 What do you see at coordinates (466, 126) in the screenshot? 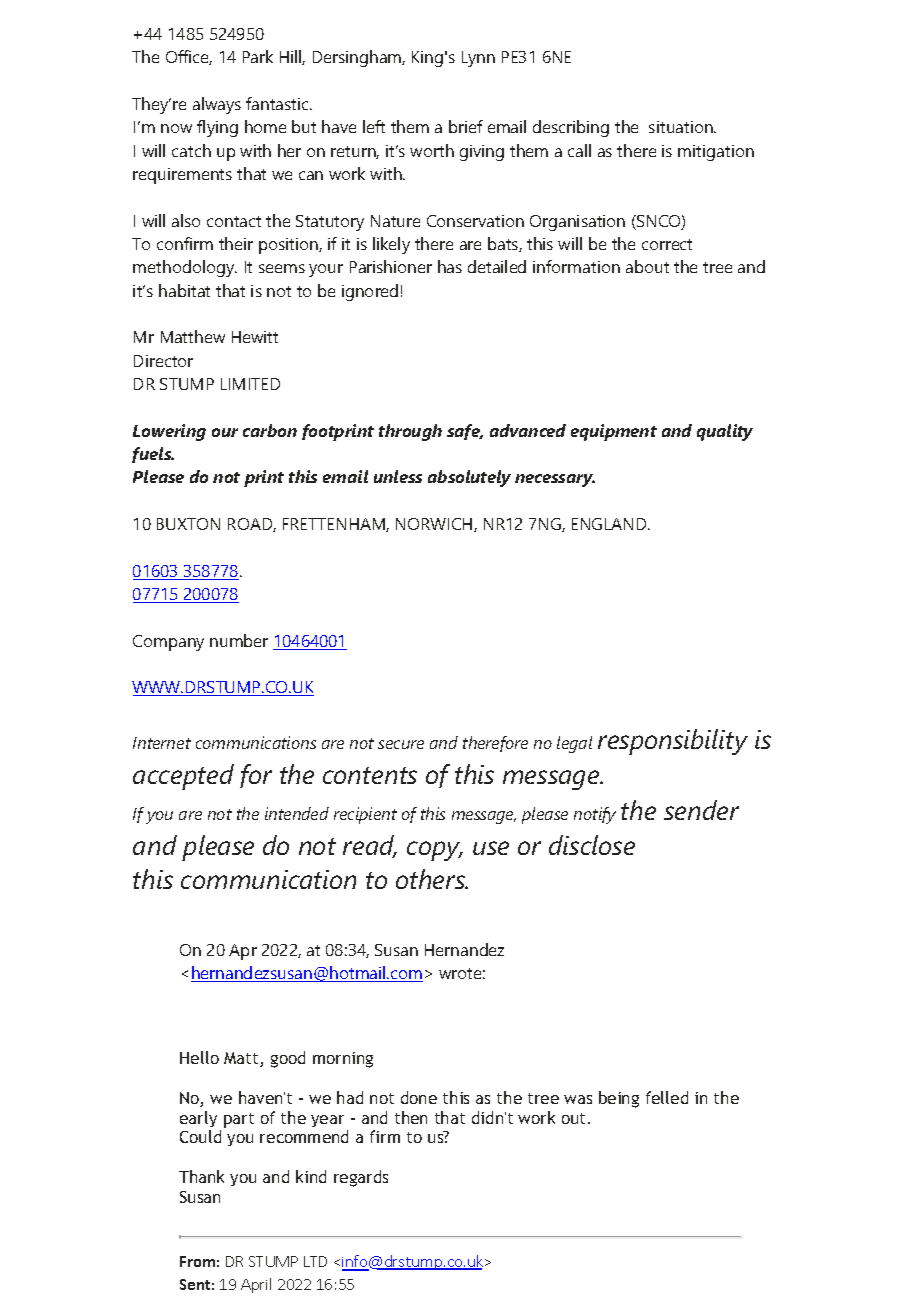
I see `brief` at bounding box center [466, 126].
